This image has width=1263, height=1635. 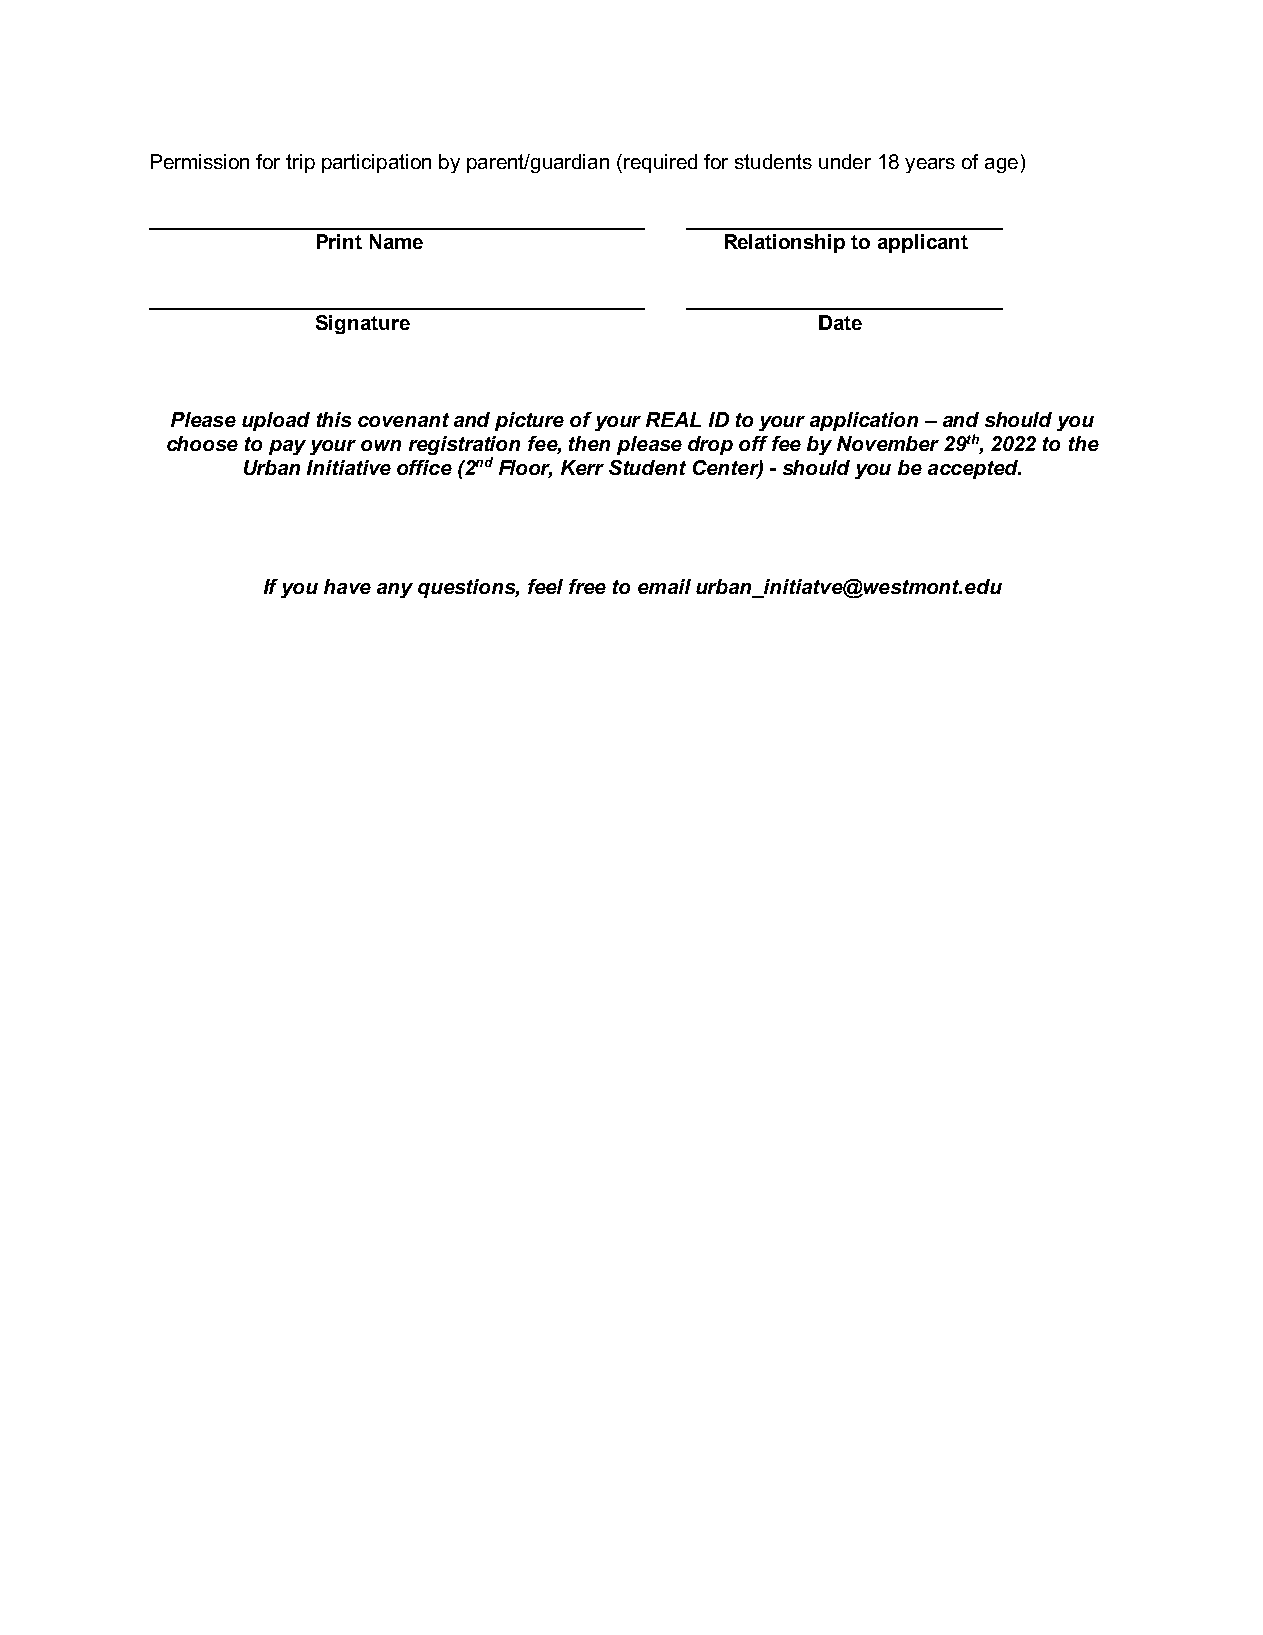 I want to click on REAL, so click(x=673, y=419).
